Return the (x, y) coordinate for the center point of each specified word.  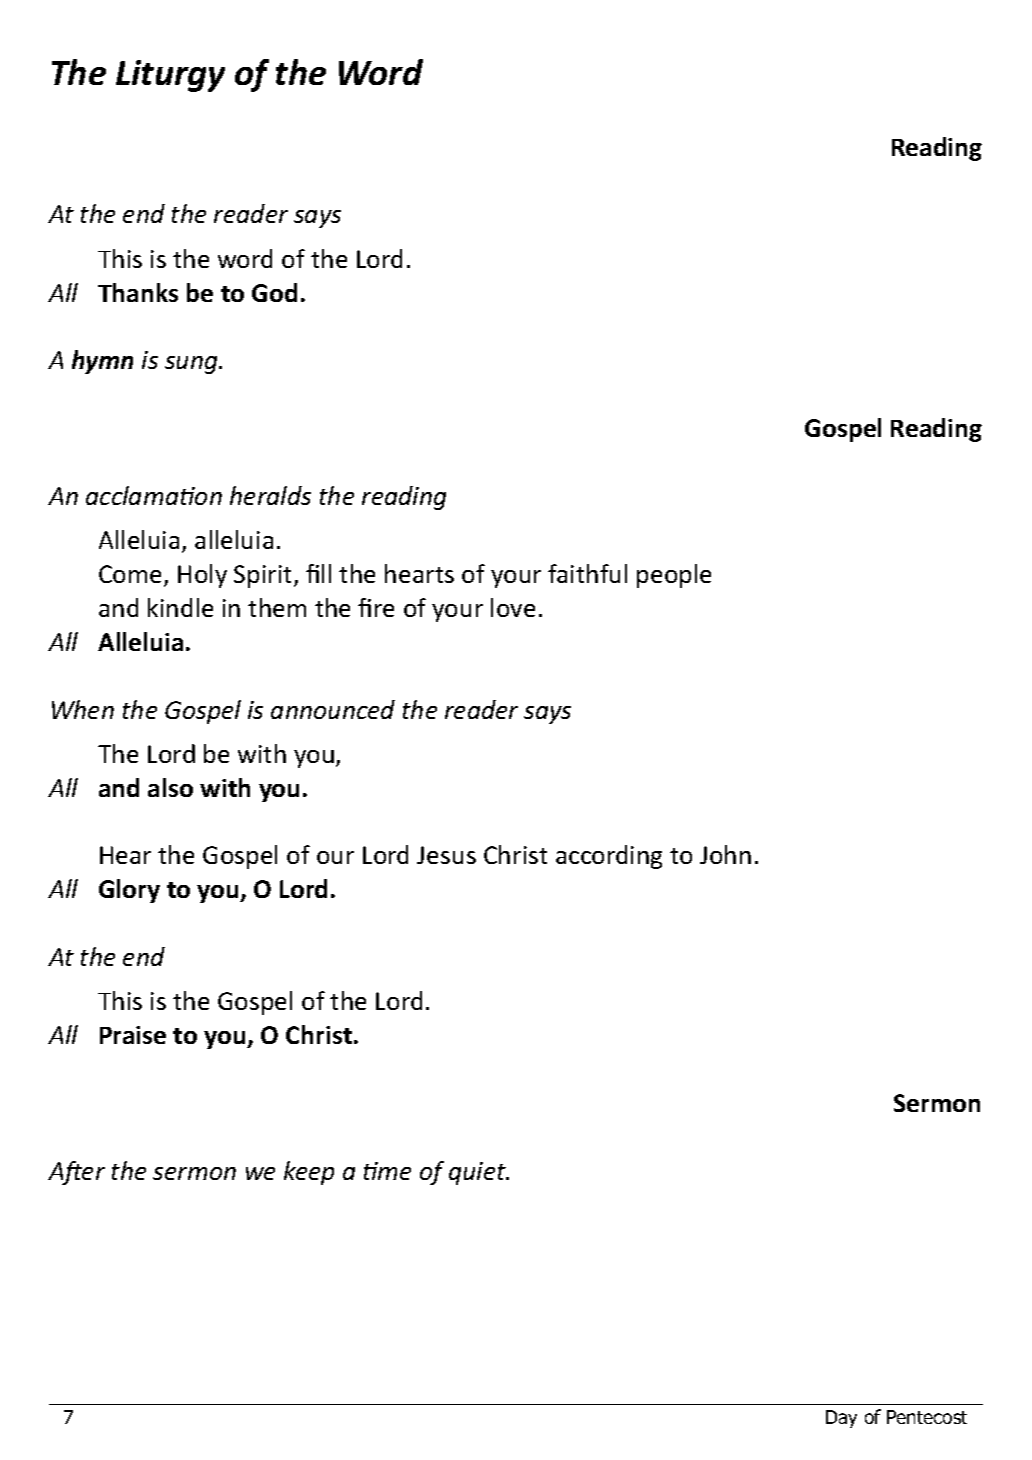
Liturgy (170, 76)
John (725, 854)
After (76, 1173)
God (274, 292)
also (170, 787)
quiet (478, 1173)
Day (841, 1419)
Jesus (446, 855)
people (674, 576)
